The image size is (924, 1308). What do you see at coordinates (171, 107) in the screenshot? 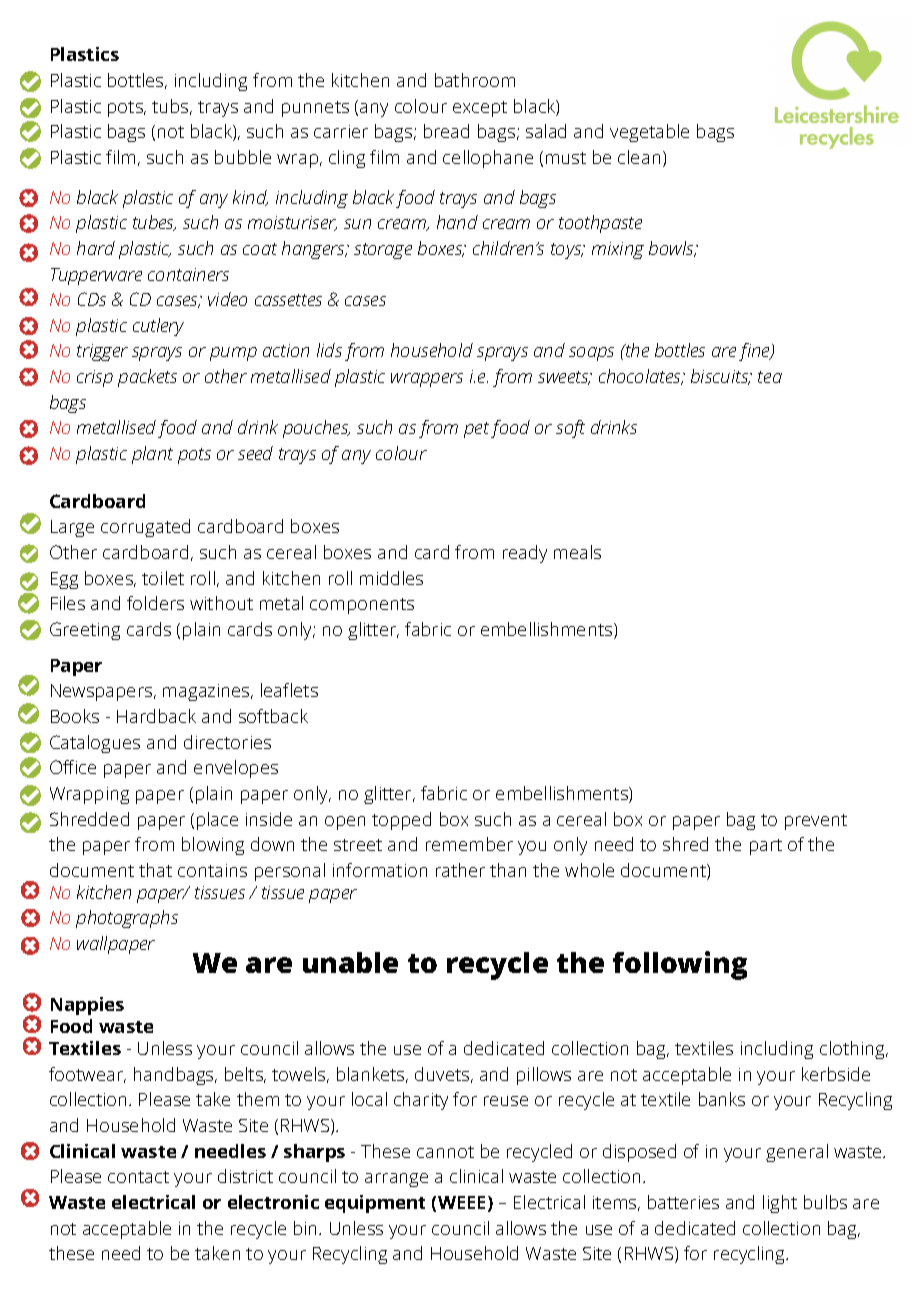
I see `tubs` at bounding box center [171, 107].
